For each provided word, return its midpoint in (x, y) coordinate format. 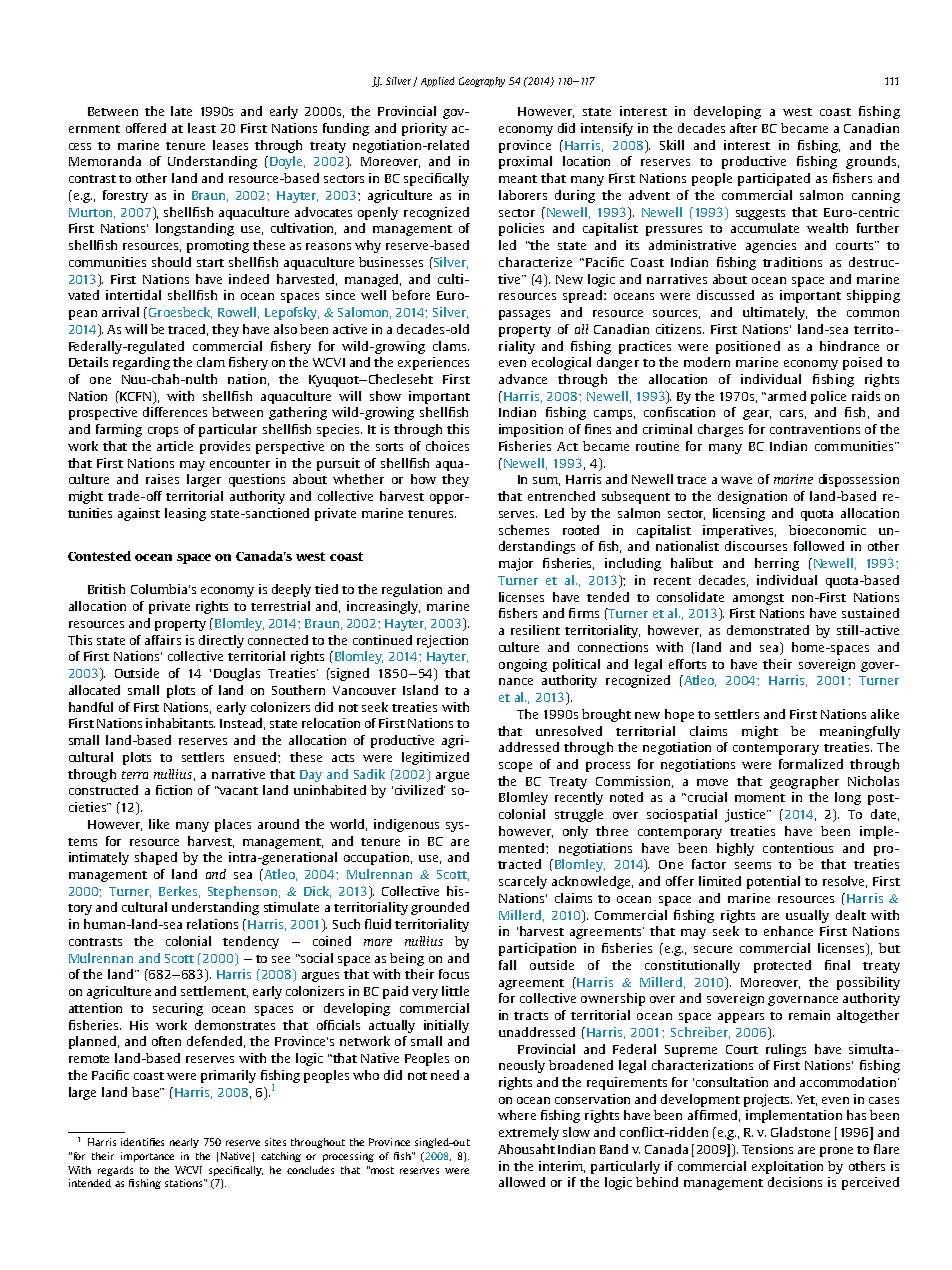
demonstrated (768, 630)
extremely (529, 1133)
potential (773, 882)
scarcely (523, 882)
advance (523, 379)
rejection (442, 641)
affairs (163, 640)
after (743, 128)
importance (147, 1157)
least (202, 128)
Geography (482, 82)
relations (212, 924)
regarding (141, 363)
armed (785, 396)
